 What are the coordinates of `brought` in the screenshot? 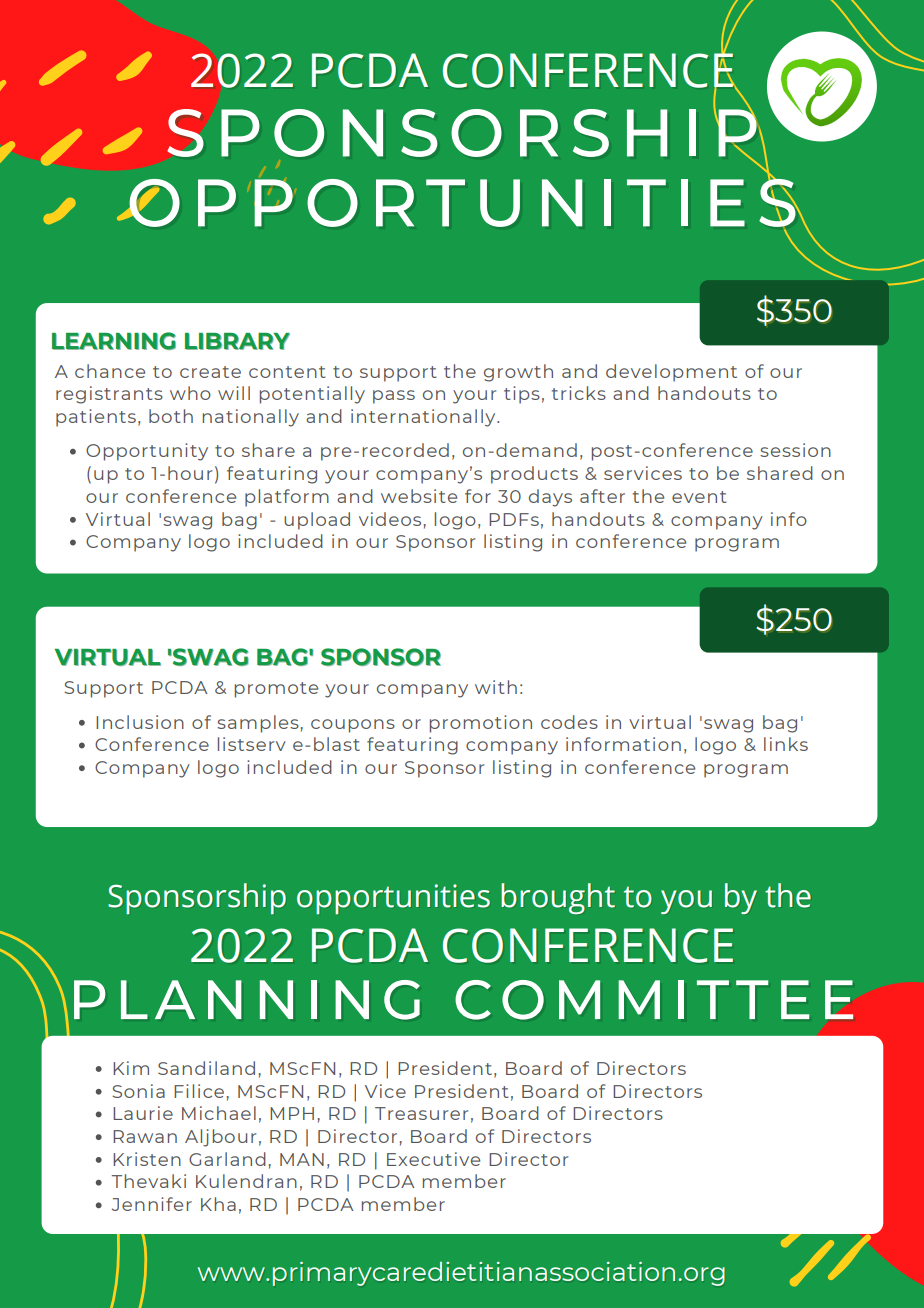 It's located at (558, 898).
